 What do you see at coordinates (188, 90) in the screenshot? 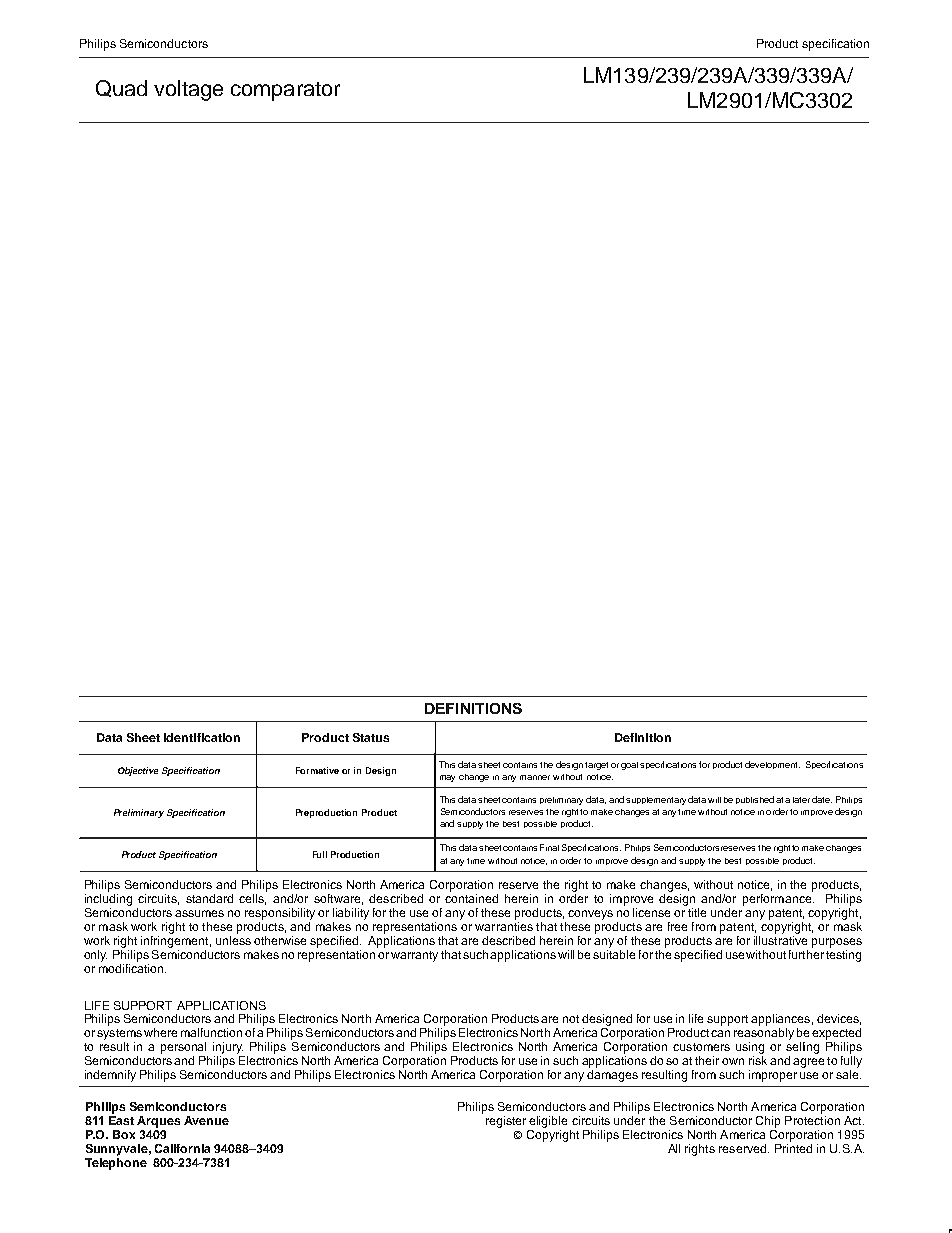
I see `voltage` at bounding box center [188, 90].
